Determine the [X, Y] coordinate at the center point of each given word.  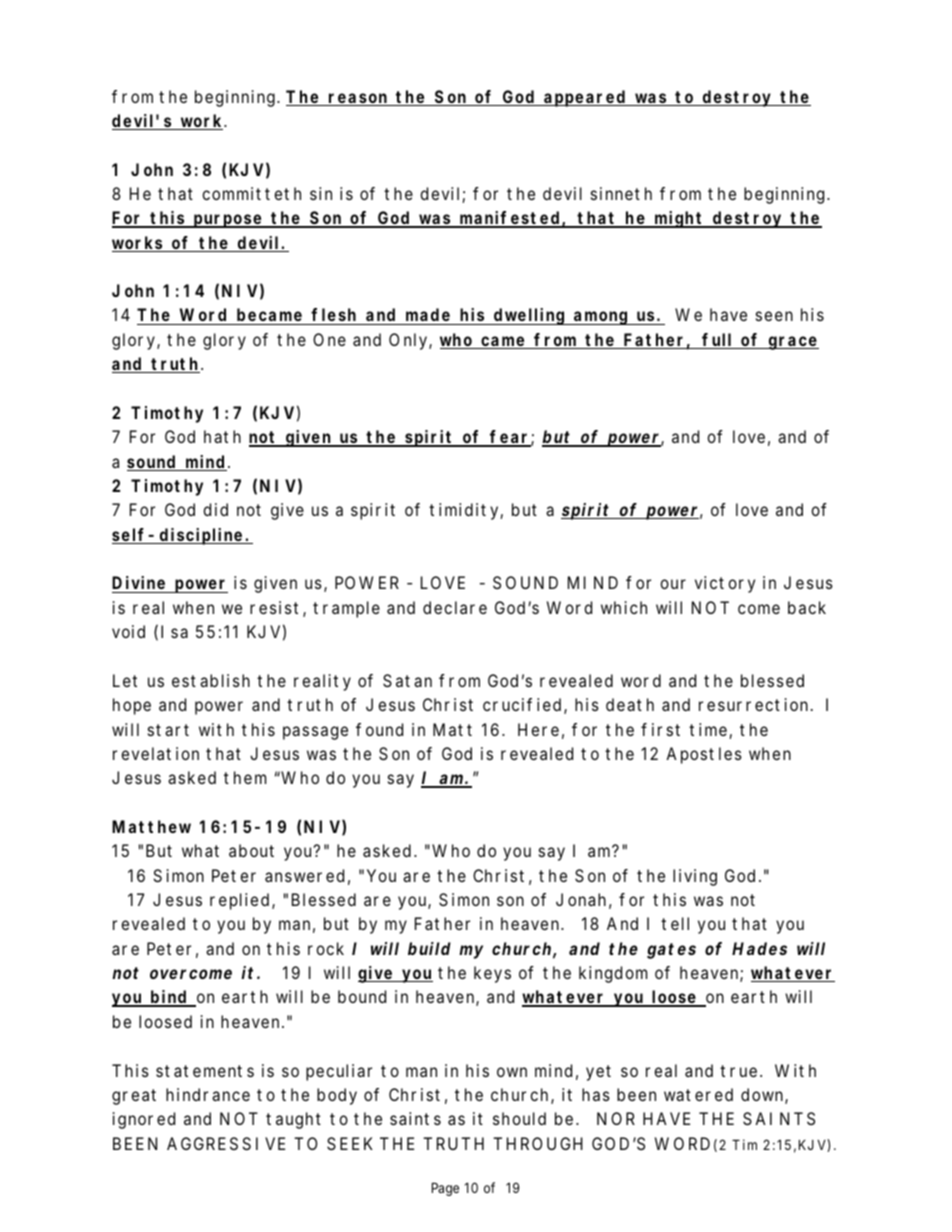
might [678, 219]
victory [725, 584]
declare [455, 607]
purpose [228, 221]
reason [358, 99]
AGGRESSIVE [226, 1143]
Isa [174, 631]
